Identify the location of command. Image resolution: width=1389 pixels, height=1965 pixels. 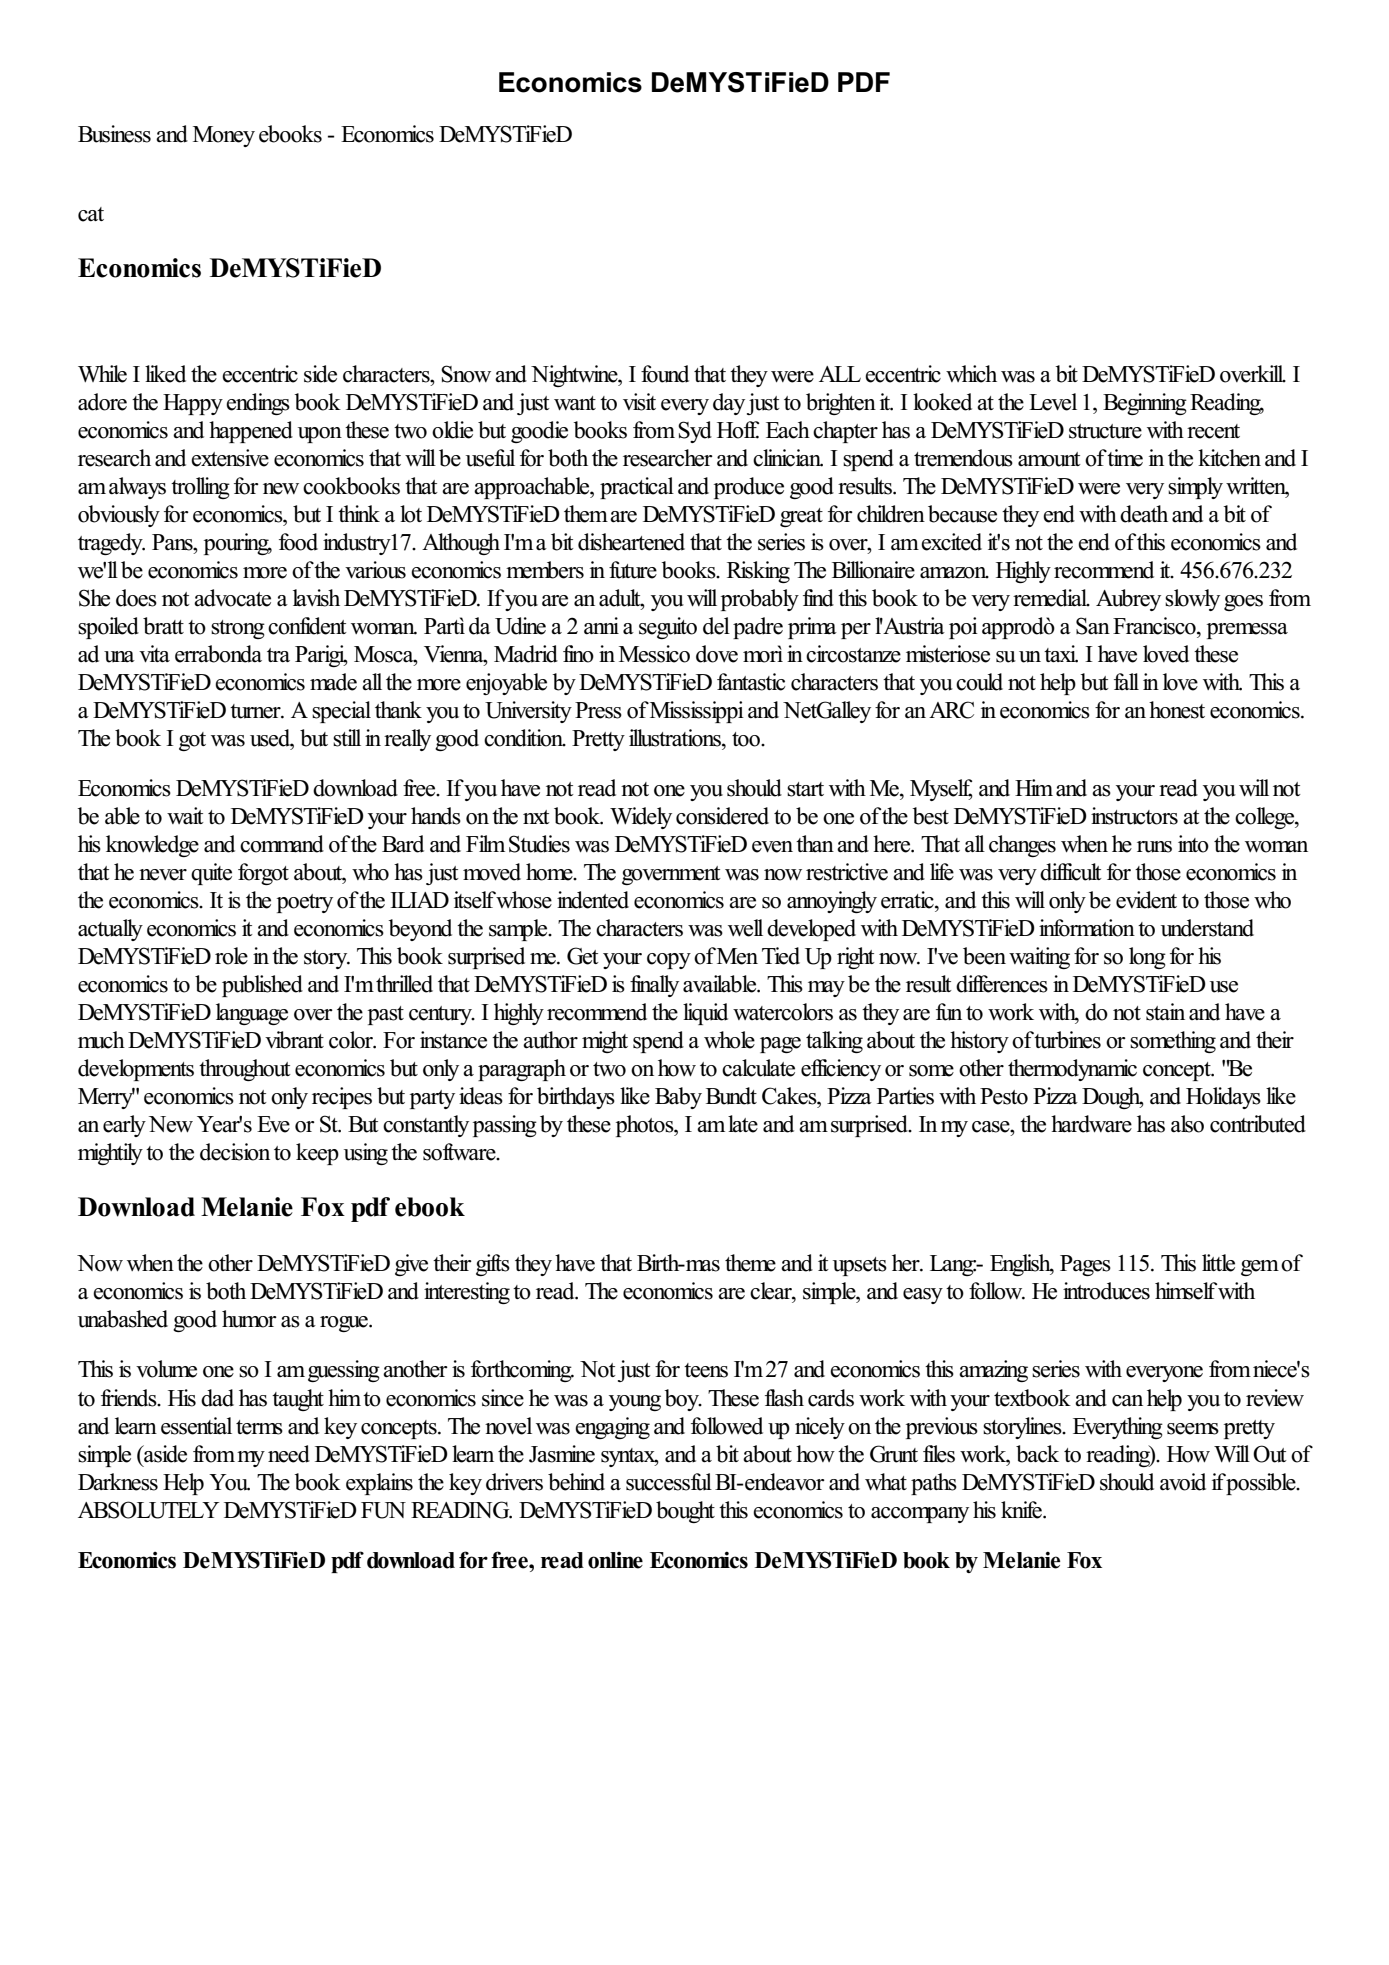
(282, 844).
